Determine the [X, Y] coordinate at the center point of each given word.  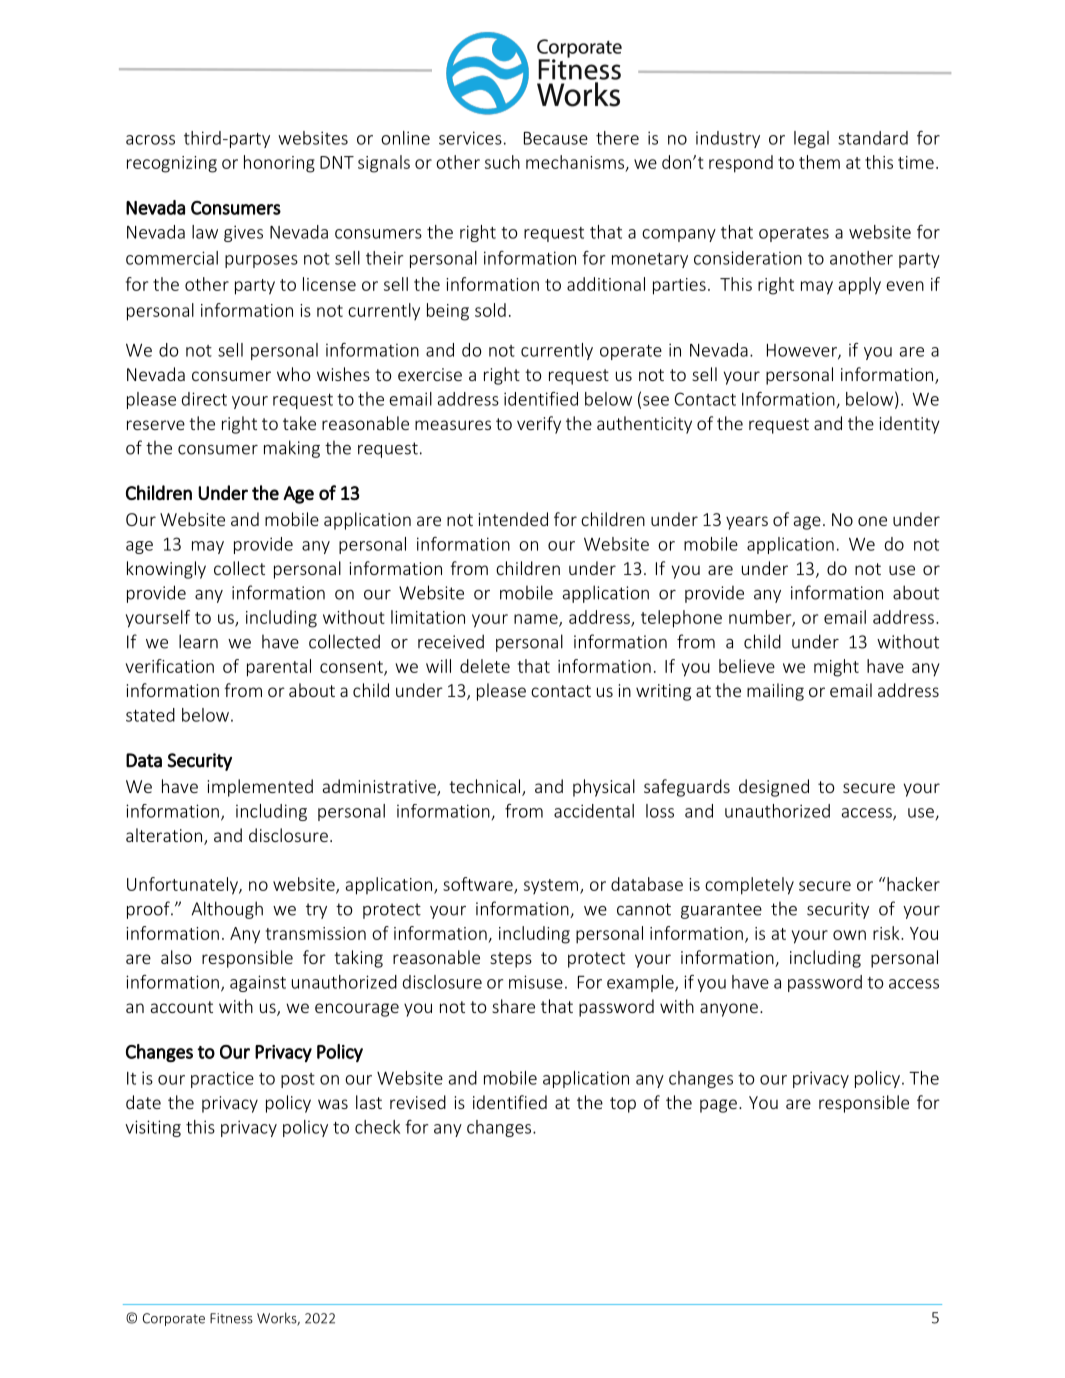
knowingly [166, 570]
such [502, 162]
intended [513, 519]
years [747, 523]
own [849, 935]
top [623, 1105]
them [819, 162]
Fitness [231, 1318]
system [552, 886]
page [718, 1106]
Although [227, 910]
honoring [279, 164]
